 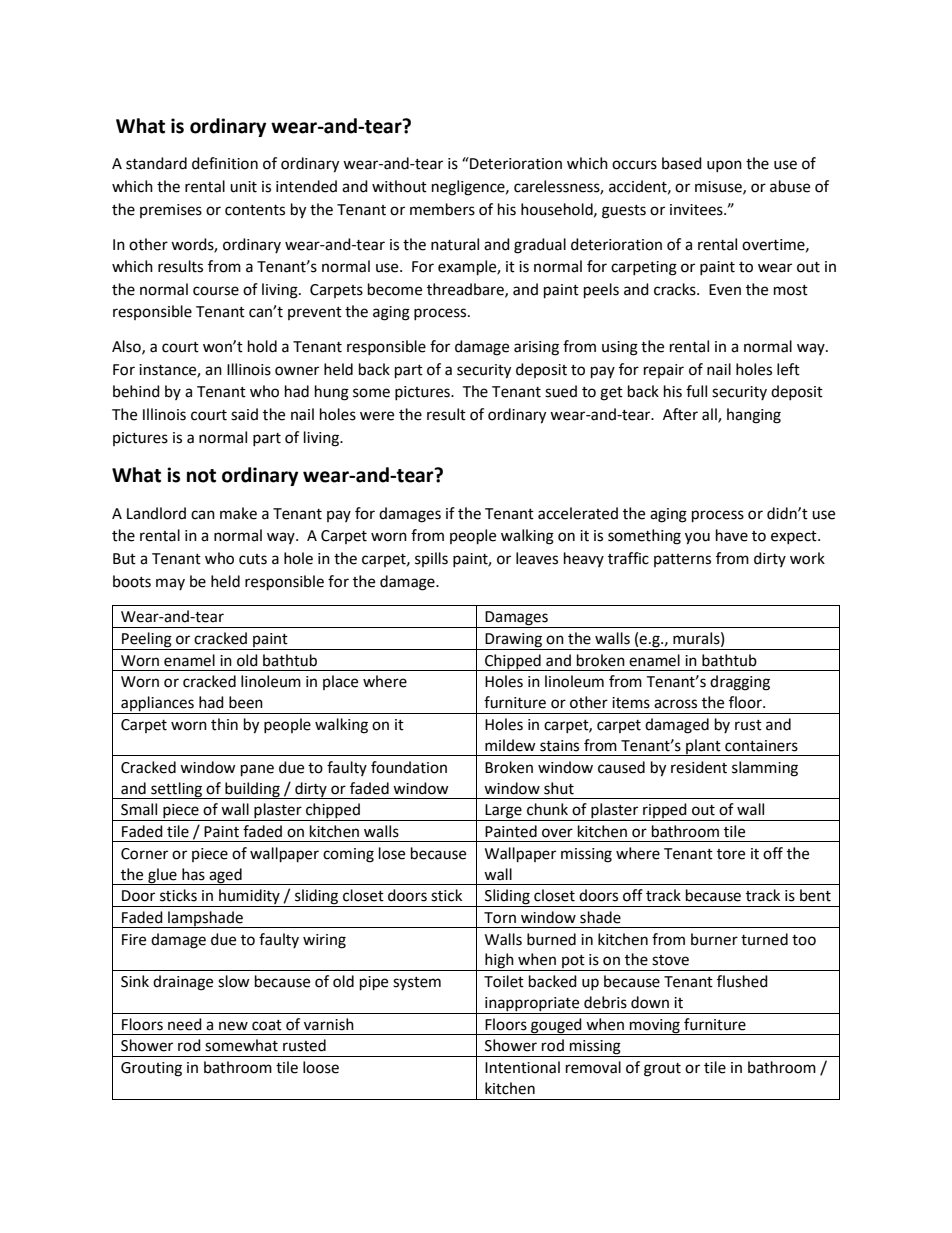 I want to click on upon, so click(x=724, y=166).
